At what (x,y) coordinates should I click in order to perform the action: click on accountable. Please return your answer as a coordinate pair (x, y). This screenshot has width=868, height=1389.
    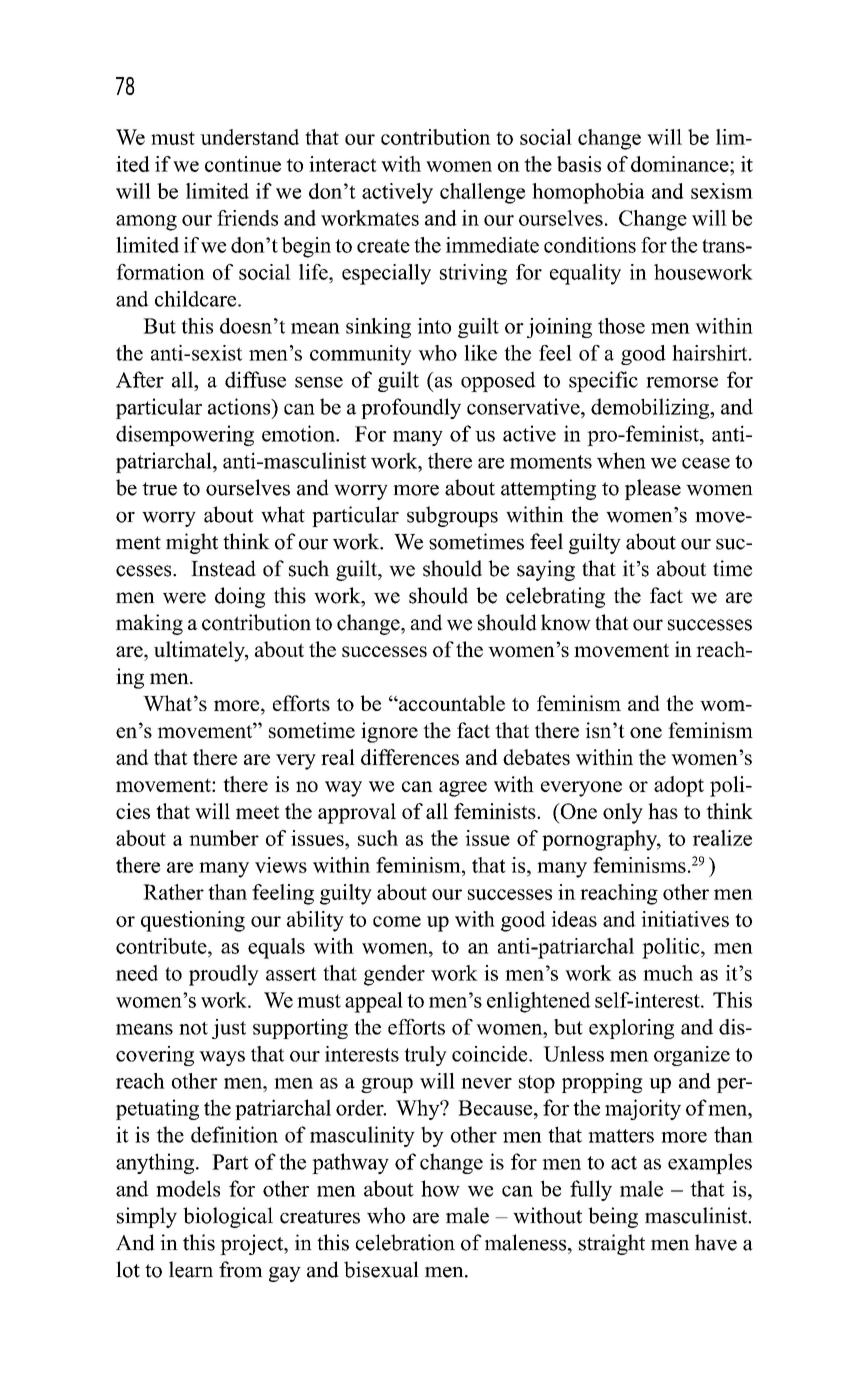
    Looking at the image, I should click on (451, 703).
